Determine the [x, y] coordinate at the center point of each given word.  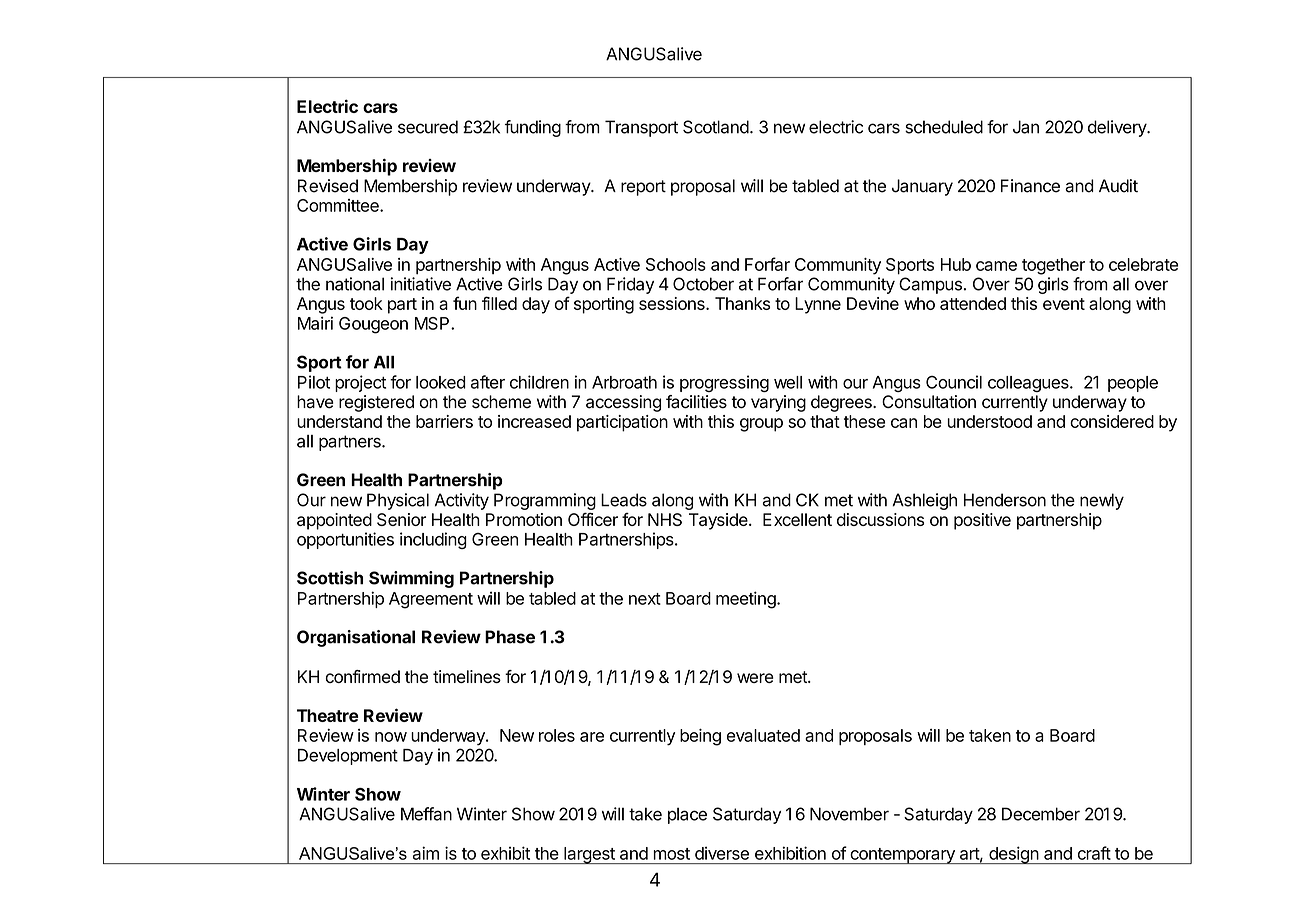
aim [426, 853]
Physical [398, 501]
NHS [665, 519]
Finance [1030, 186]
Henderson [1005, 500]
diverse [722, 853]
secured [428, 127]
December [1041, 814]
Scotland [716, 127]
